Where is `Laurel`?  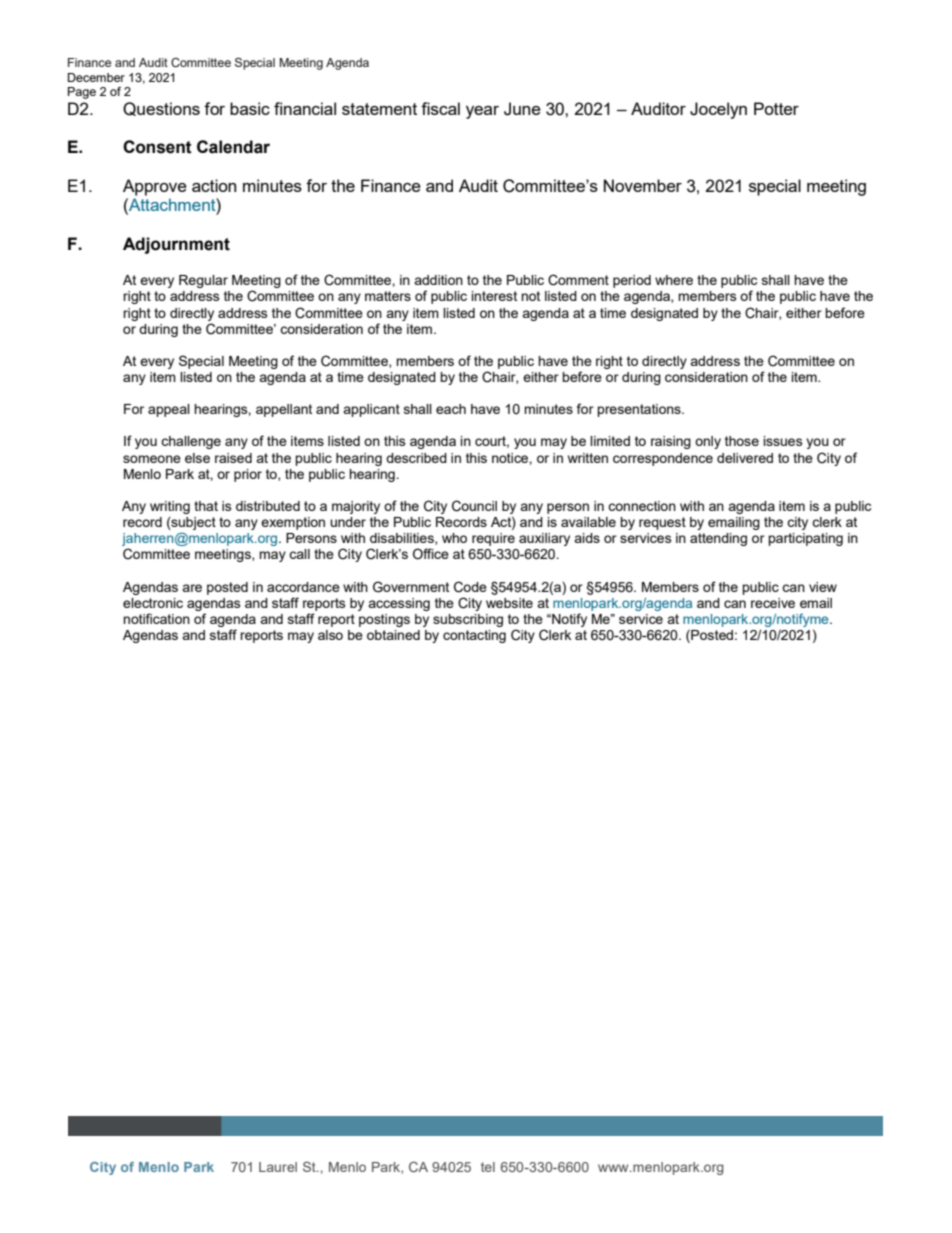 Laurel is located at coordinates (278, 1167).
